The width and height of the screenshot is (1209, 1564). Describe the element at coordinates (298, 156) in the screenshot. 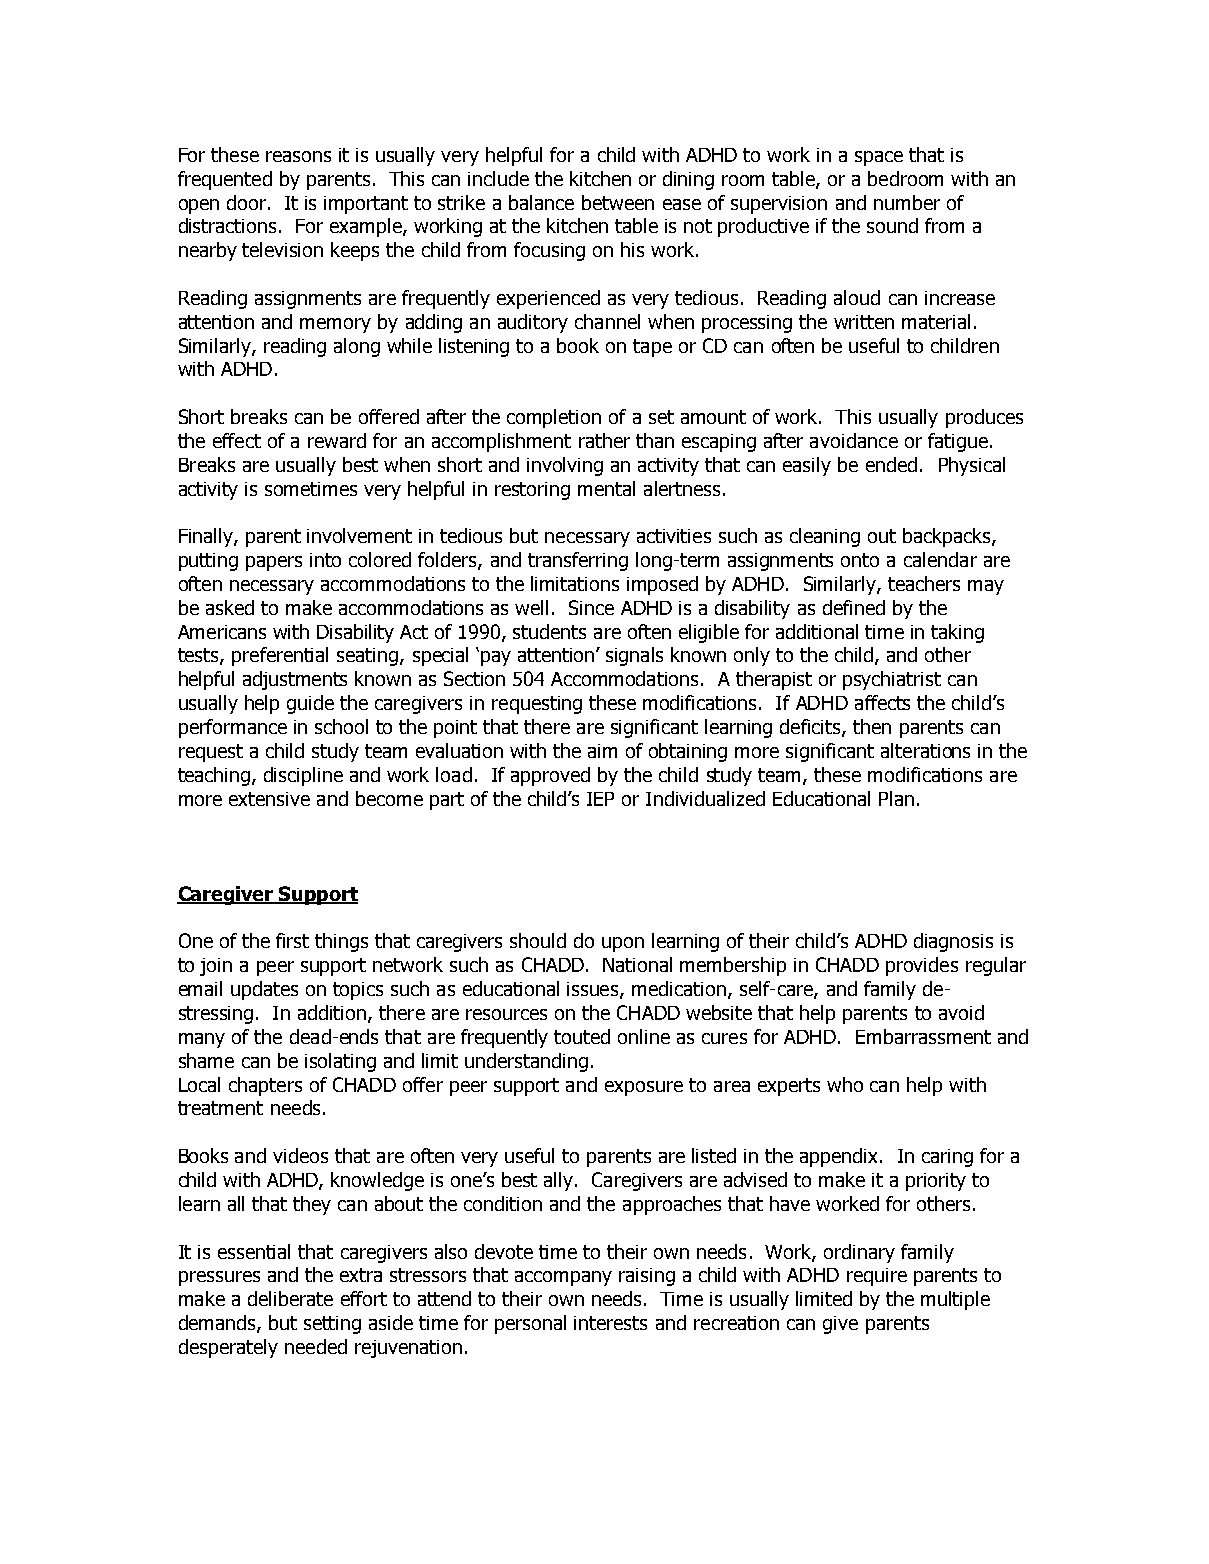

I see `reasons` at that location.
